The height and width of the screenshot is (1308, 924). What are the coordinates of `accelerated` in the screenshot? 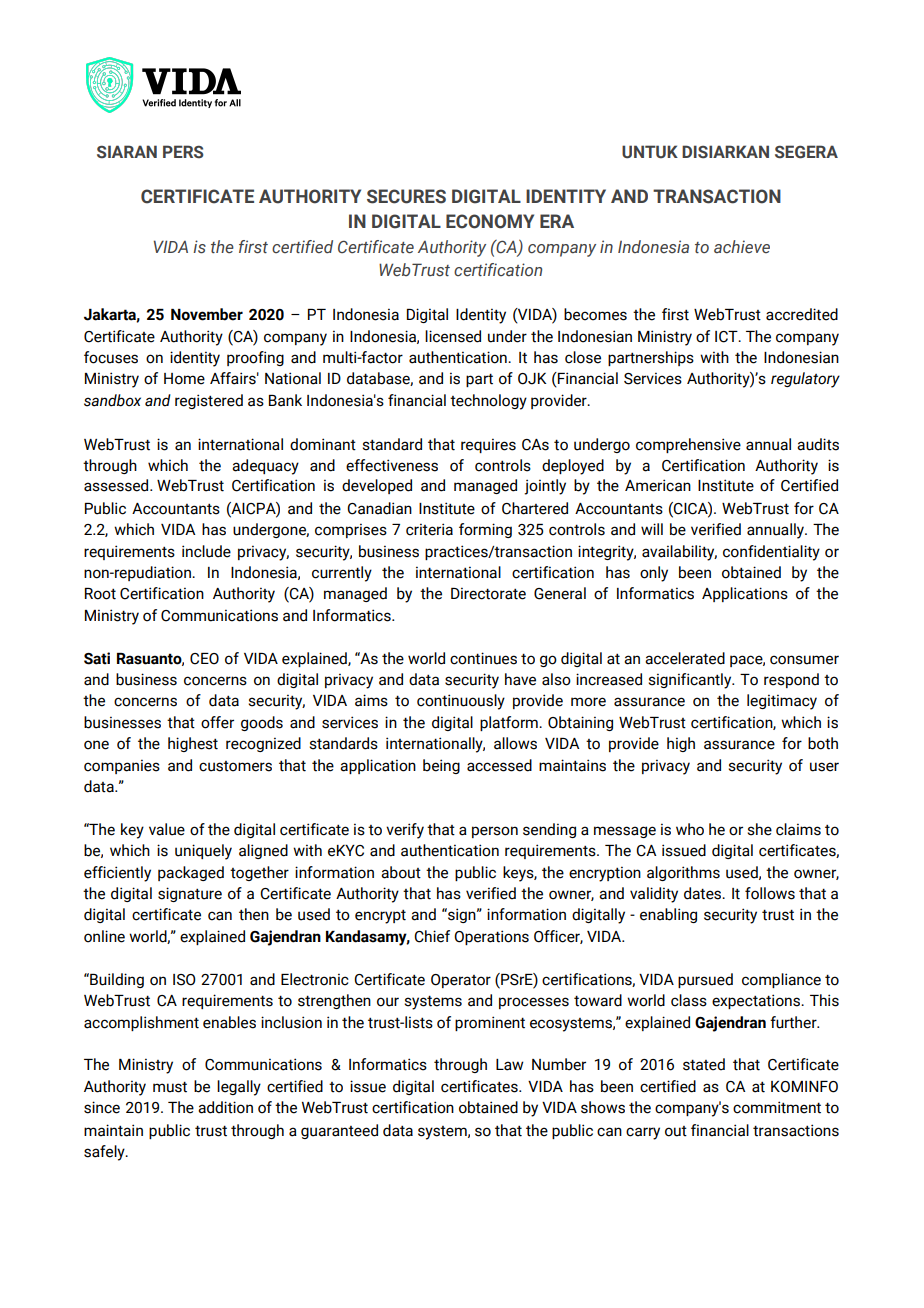 It's located at (685, 658).
